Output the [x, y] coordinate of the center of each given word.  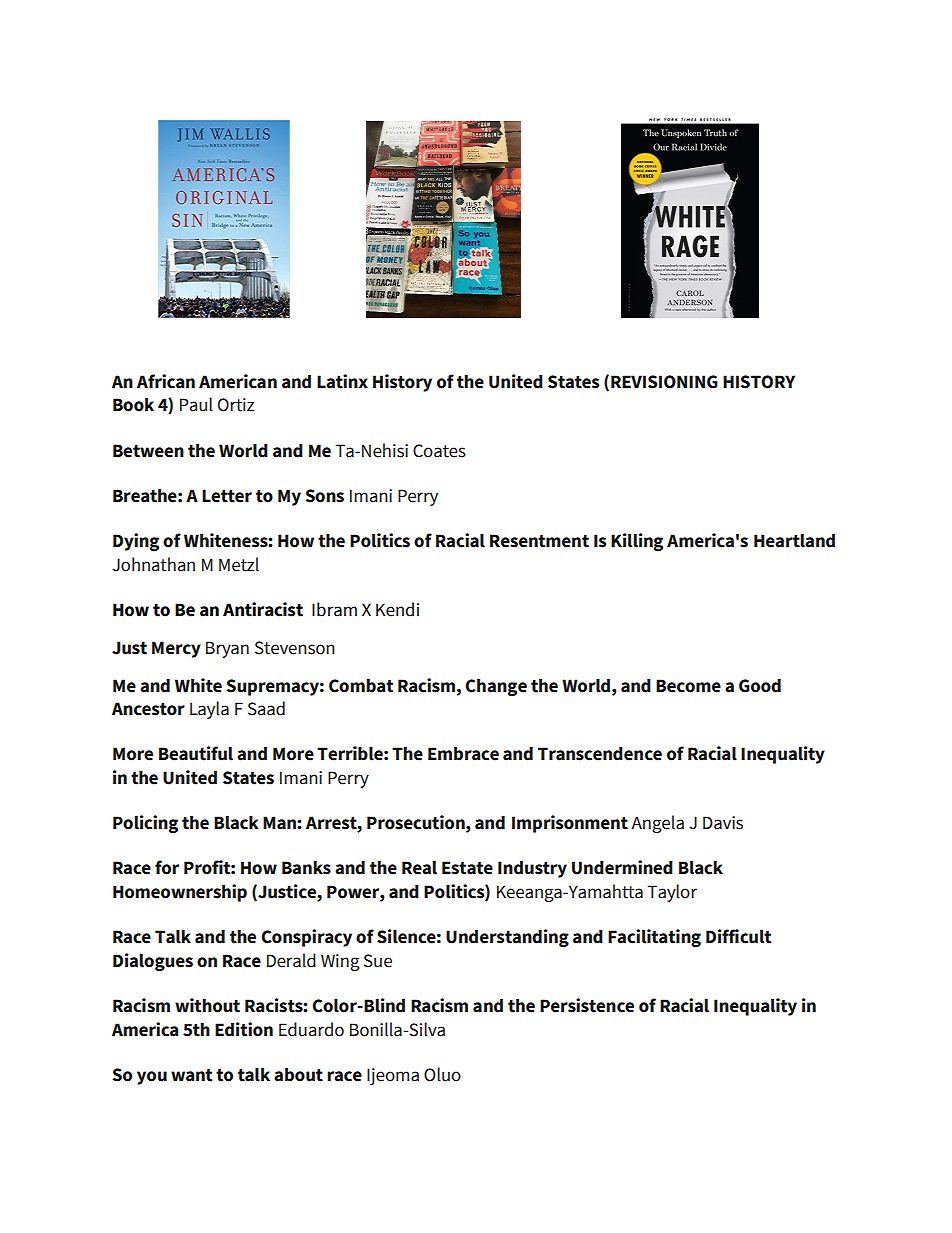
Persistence [587, 1005]
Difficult [738, 936]
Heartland [794, 541]
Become [688, 686]
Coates [439, 451]
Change [496, 687]
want [191, 1075]
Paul [196, 404]
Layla [209, 710]
